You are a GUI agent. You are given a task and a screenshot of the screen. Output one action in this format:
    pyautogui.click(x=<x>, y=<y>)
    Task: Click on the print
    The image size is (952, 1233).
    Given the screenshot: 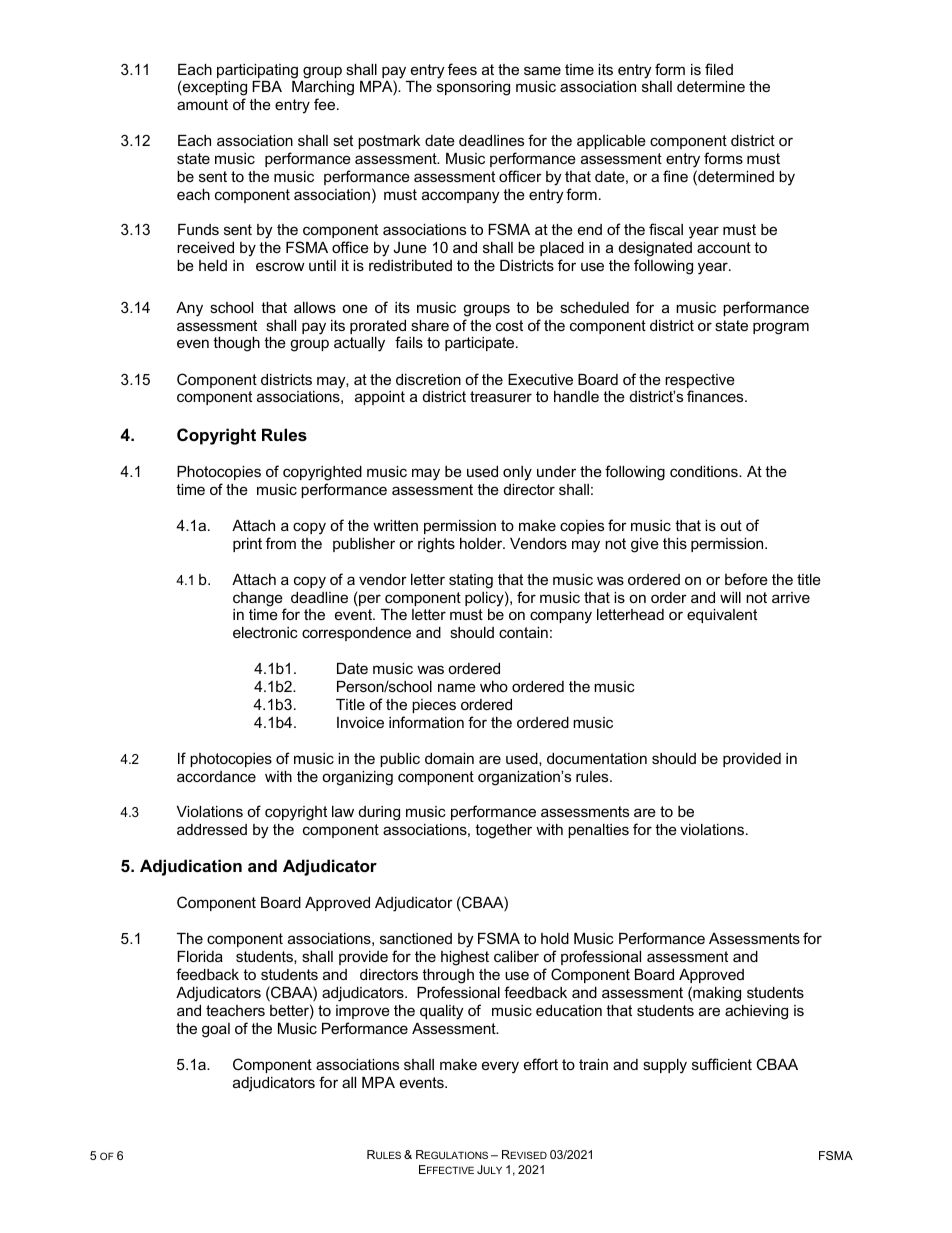 What is the action you would take?
    pyautogui.click(x=247, y=545)
